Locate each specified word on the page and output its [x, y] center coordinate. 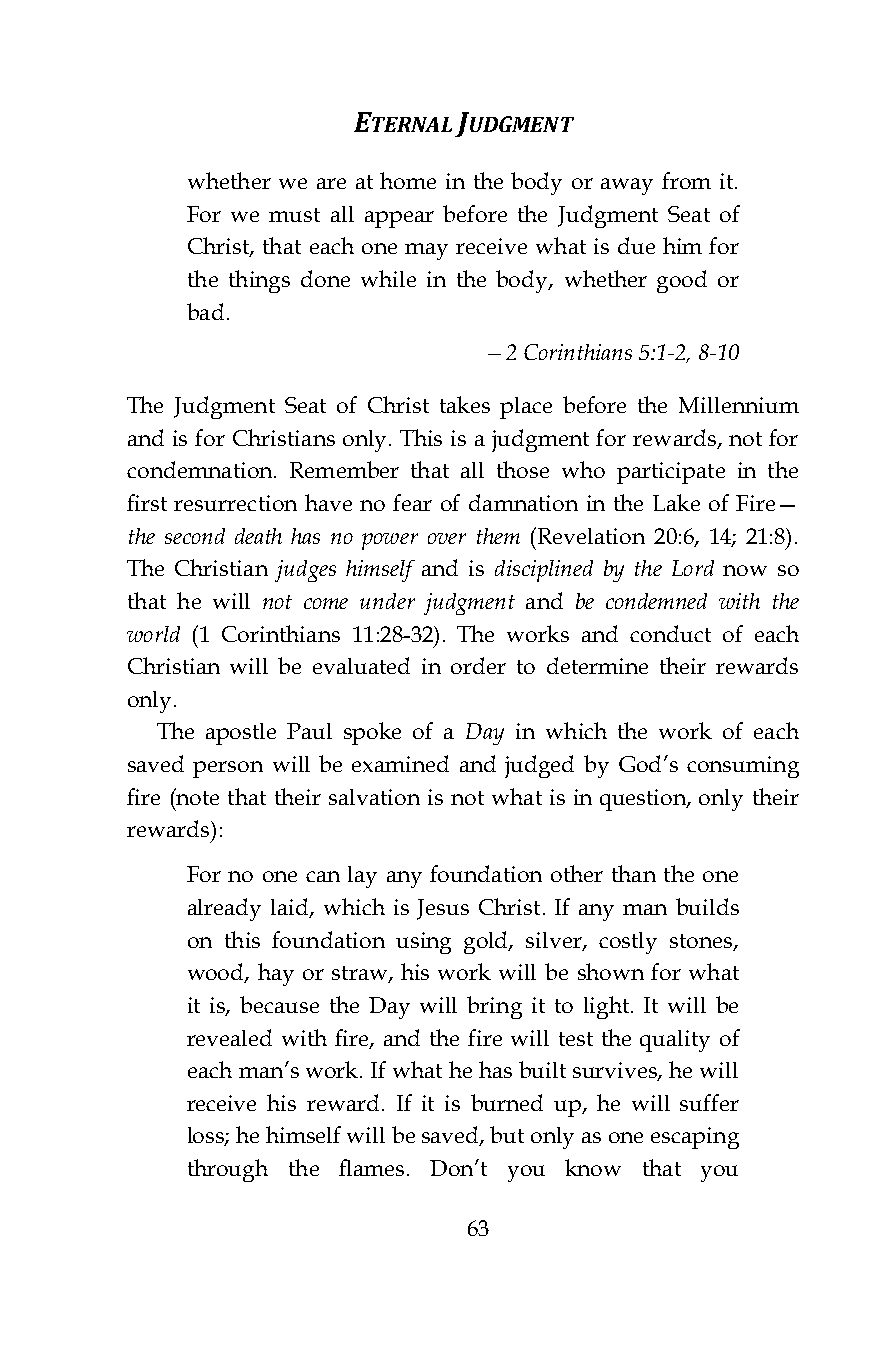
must [294, 215]
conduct [670, 633]
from [686, 180]
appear [399, 219]
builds [707, 906]
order [478, 665]
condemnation [201, 469]
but [507, 1134]
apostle [241, 734]
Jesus [443, 909]
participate [671, 473]
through [228, 1170]
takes [465, 404]
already [224, 909]
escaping [695, 1138]
